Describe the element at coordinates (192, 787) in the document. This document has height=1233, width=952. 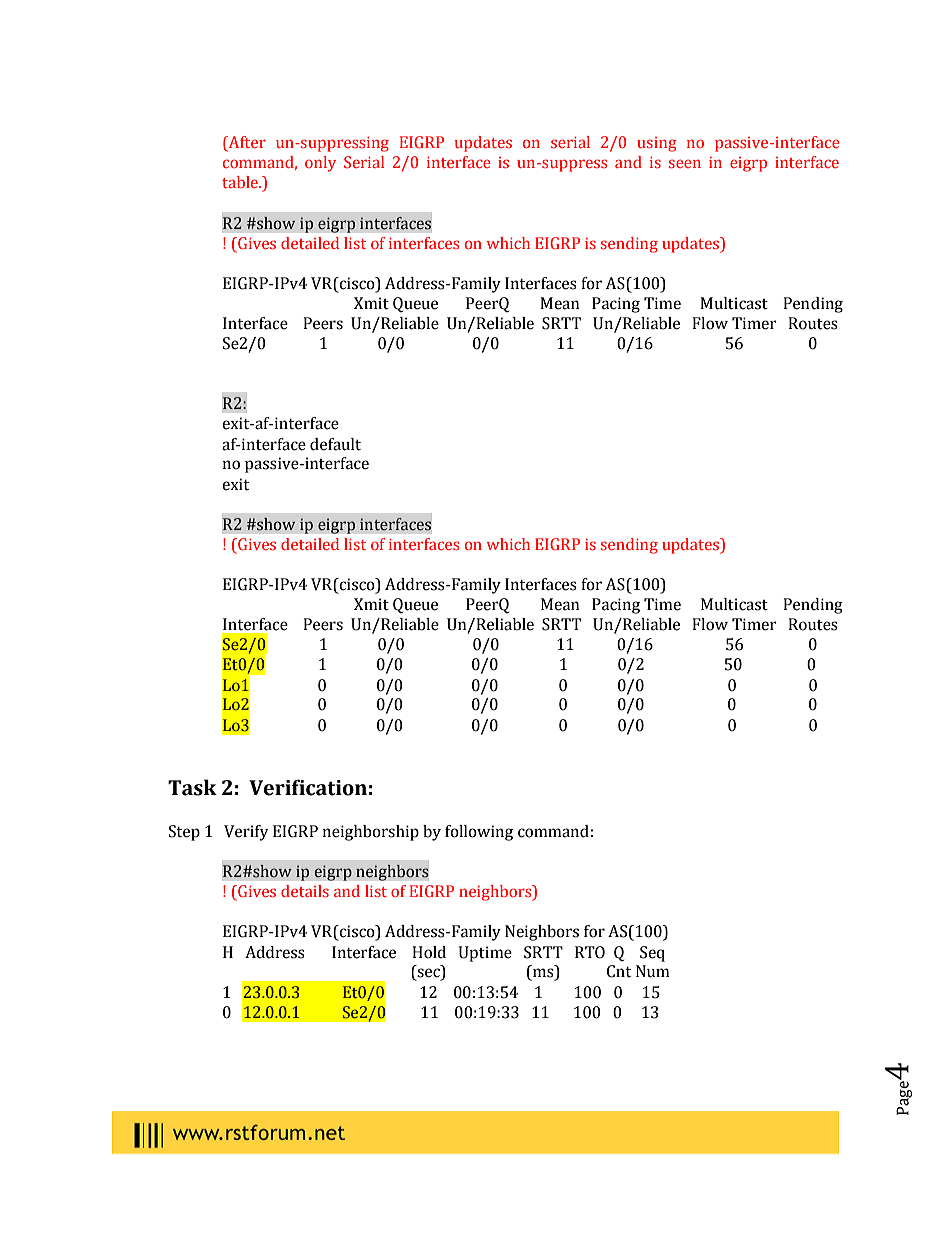
I see `Task` at that location.
